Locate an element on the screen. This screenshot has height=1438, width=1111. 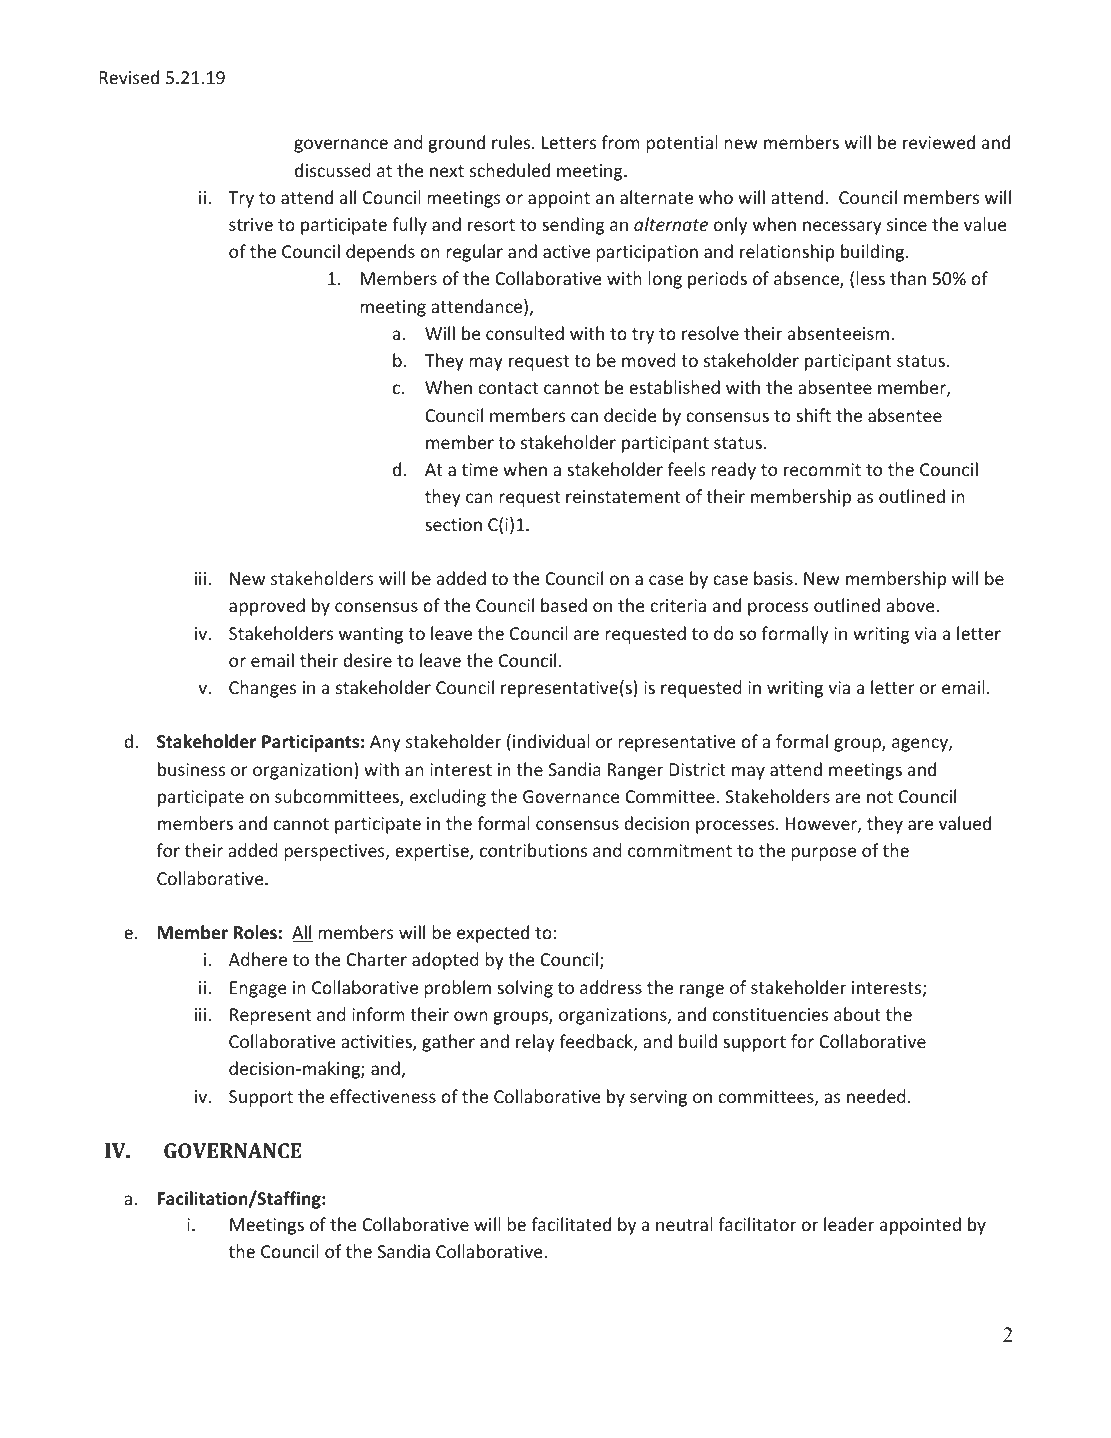
individual is located at coordinates (551, 741).
